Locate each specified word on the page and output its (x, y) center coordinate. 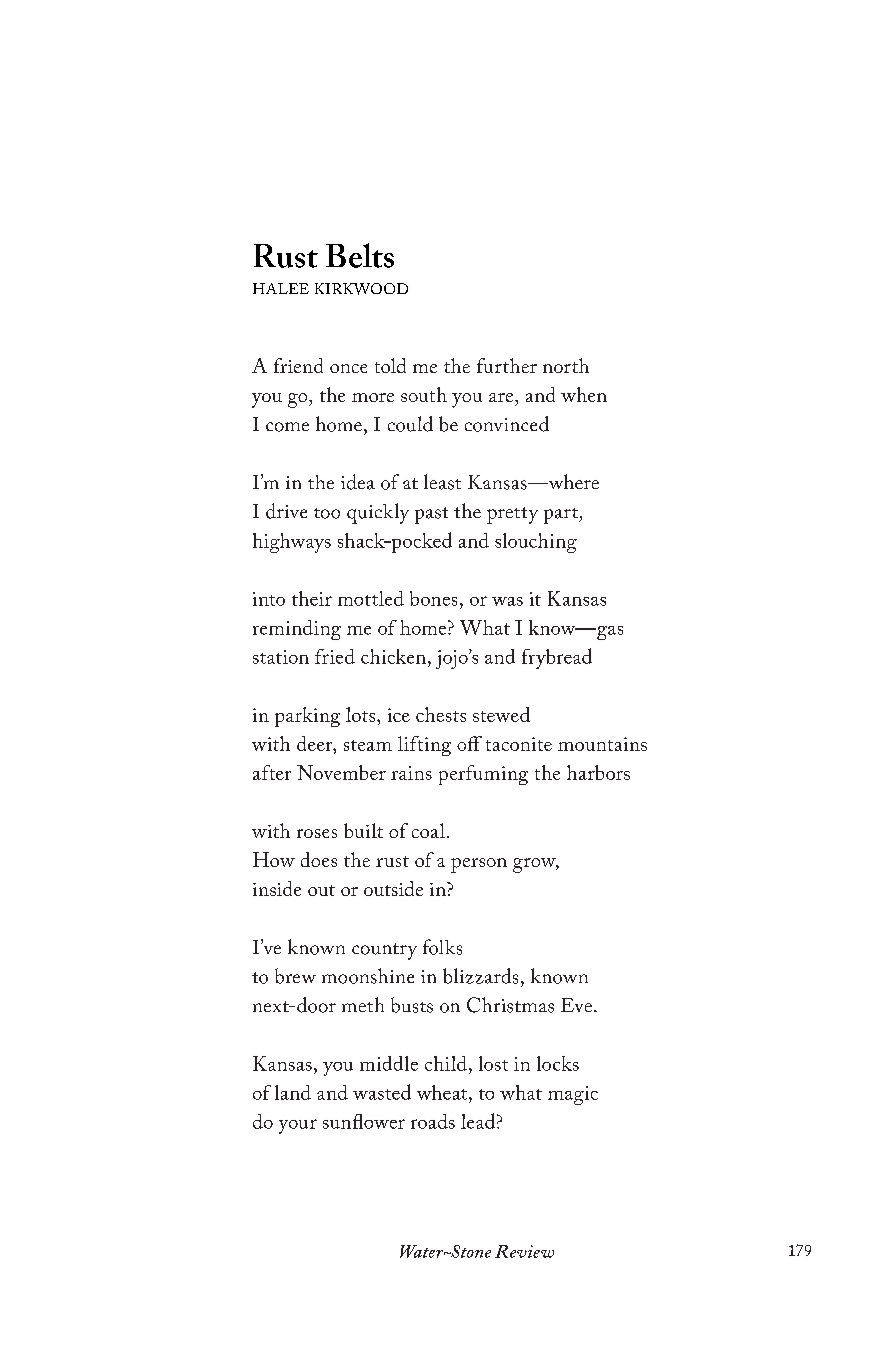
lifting (424, 746)
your (298, 1126)
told (390, 365)
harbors (598, 772)
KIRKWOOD (361, 289)
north (566, 365)
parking (307, 717)
